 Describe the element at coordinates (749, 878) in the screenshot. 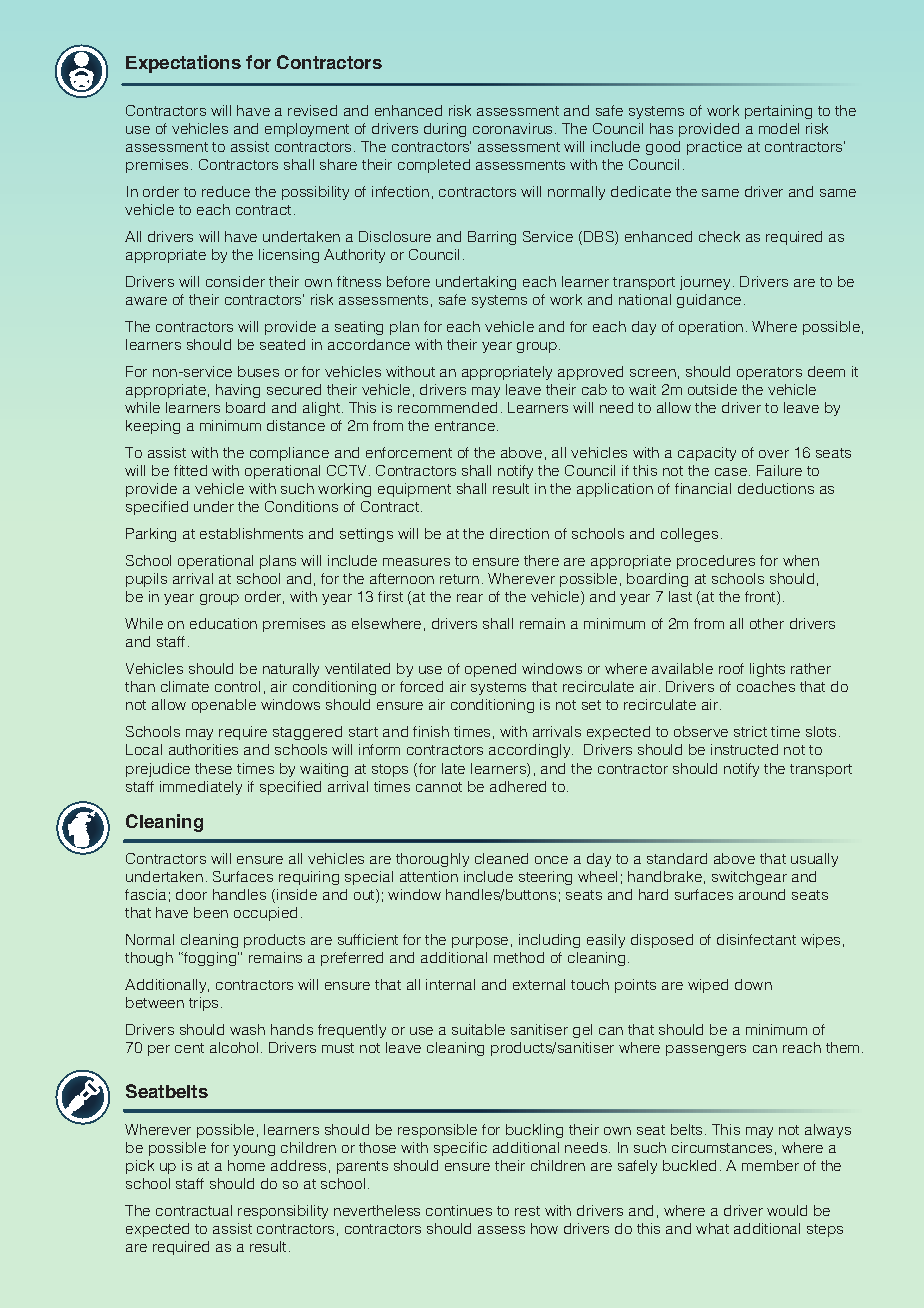

I see `switchgear` at that location.
